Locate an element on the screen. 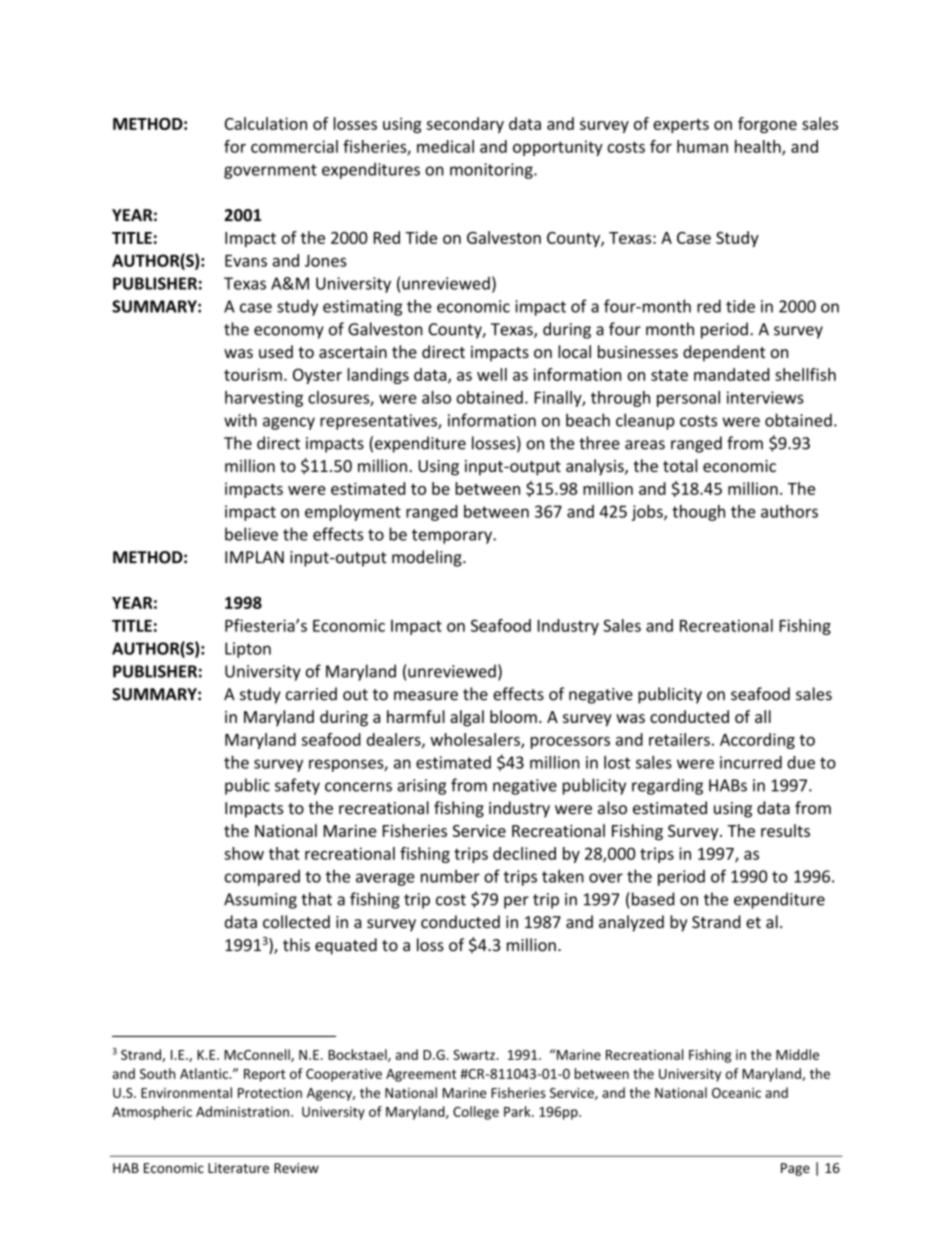 This screenshot has width=952, height=1233. Calculation is located at coordinates (266, 123).
